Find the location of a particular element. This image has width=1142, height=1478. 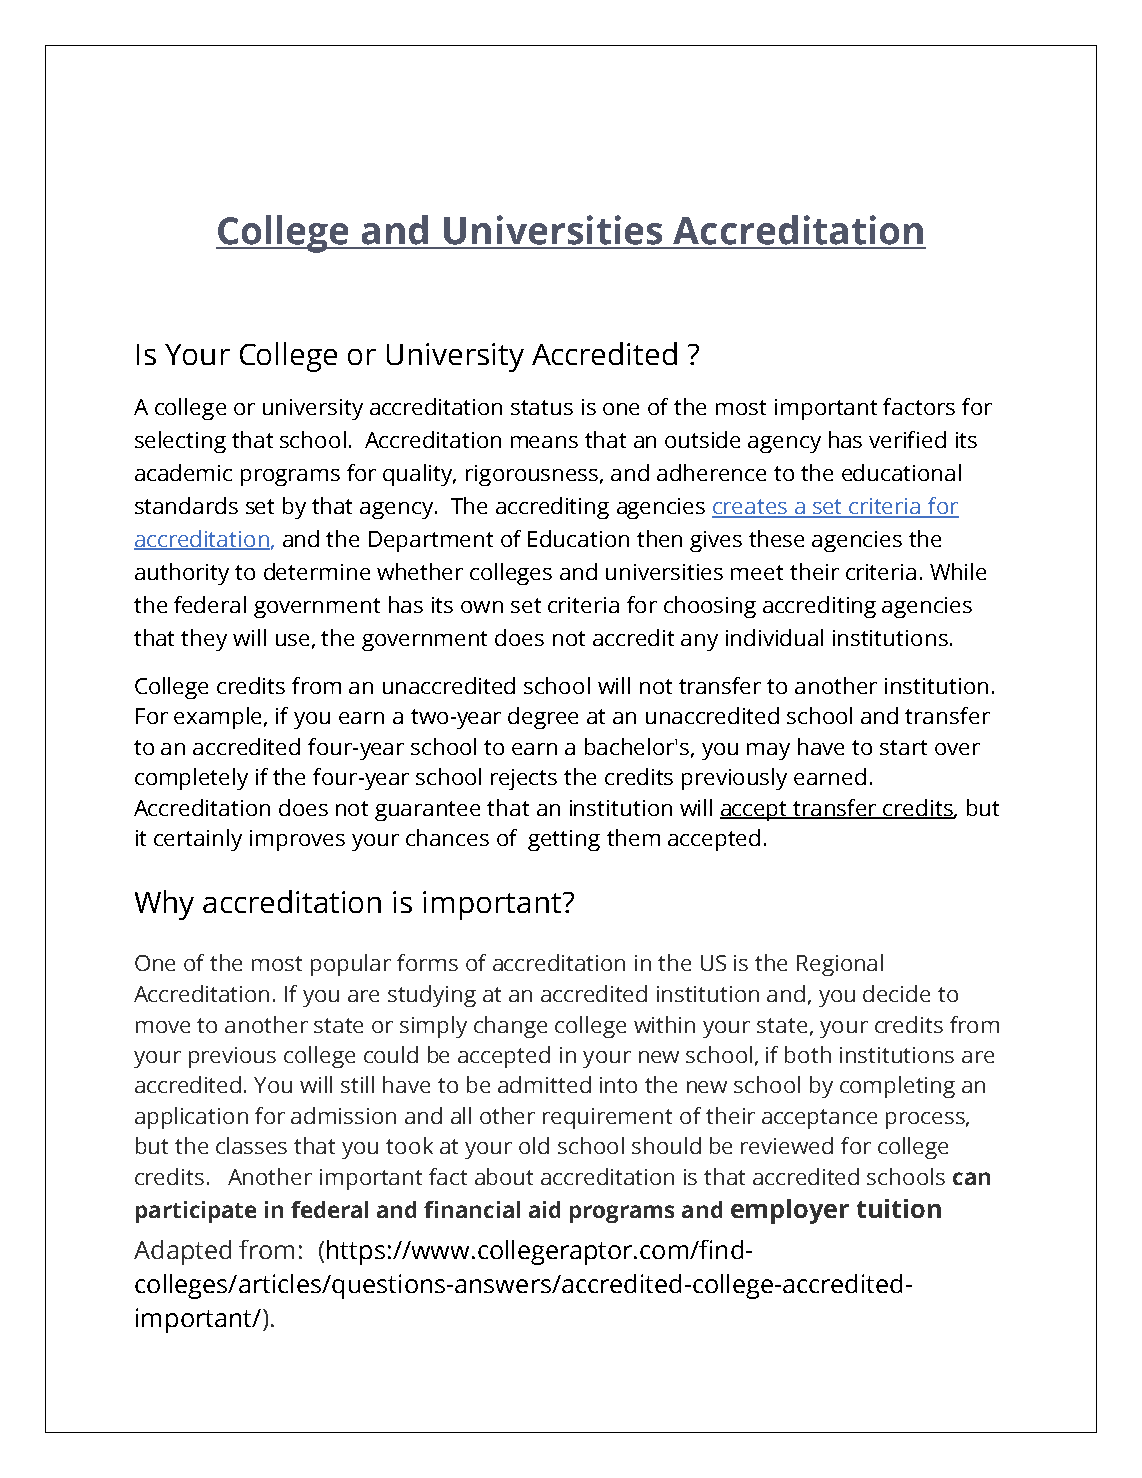

selecting is located at coordinates (180, 442).
